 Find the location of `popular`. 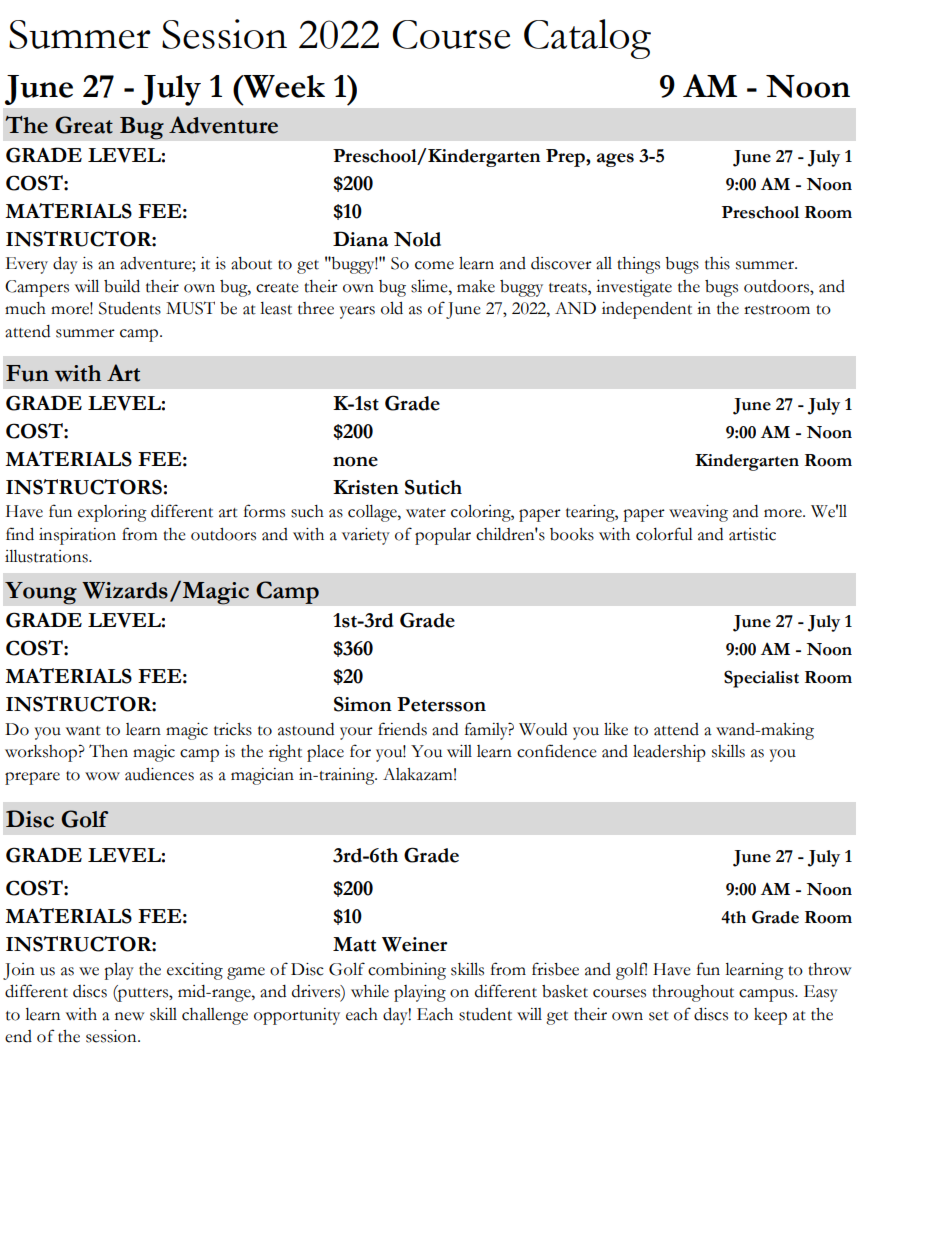

popular is located at coordinates (443, 536).
